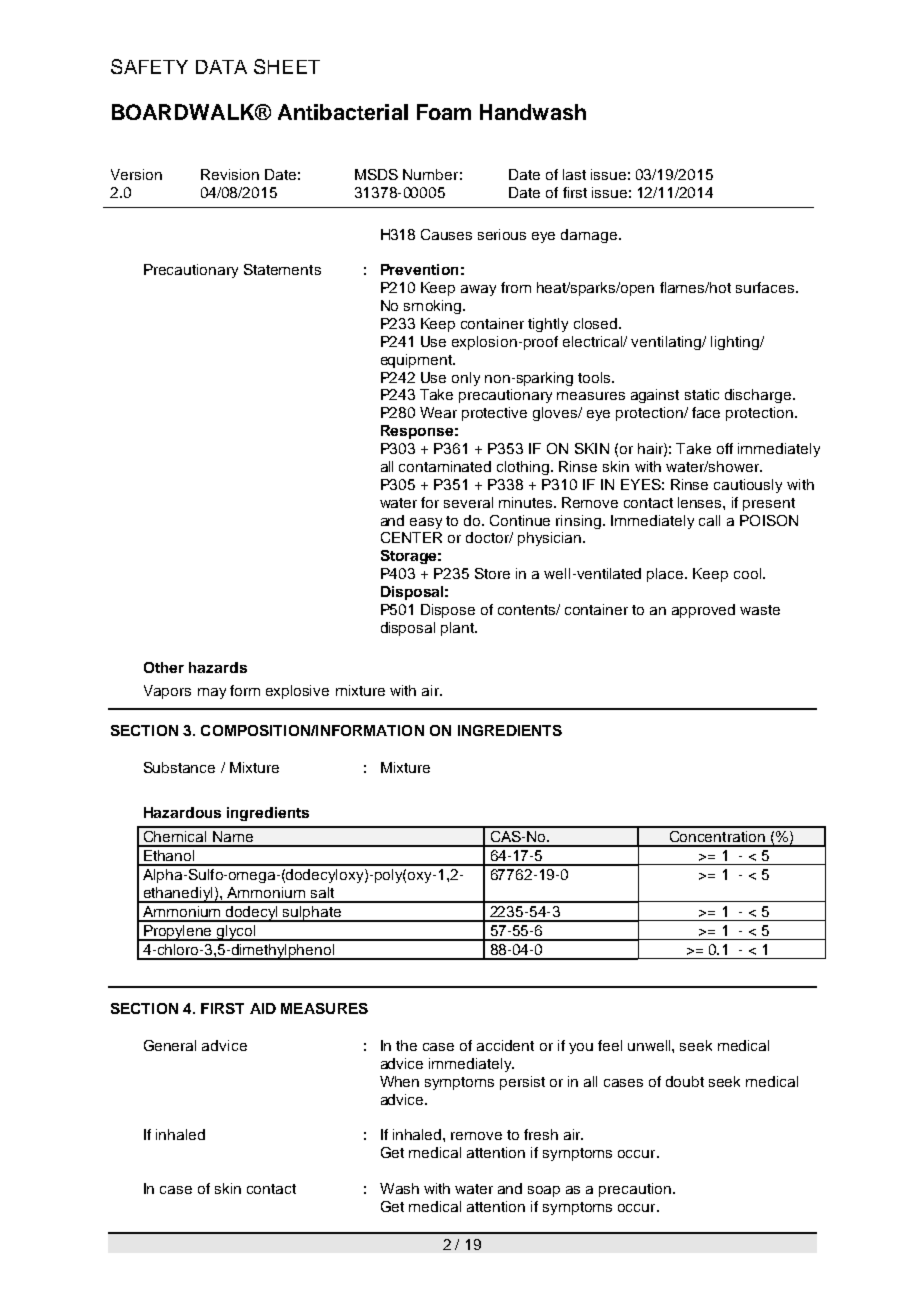 This image has width=924, height=1308. What do you see at coordinates (459, 629) in the image?
I see `plant` at bounding box center [459, 629].
